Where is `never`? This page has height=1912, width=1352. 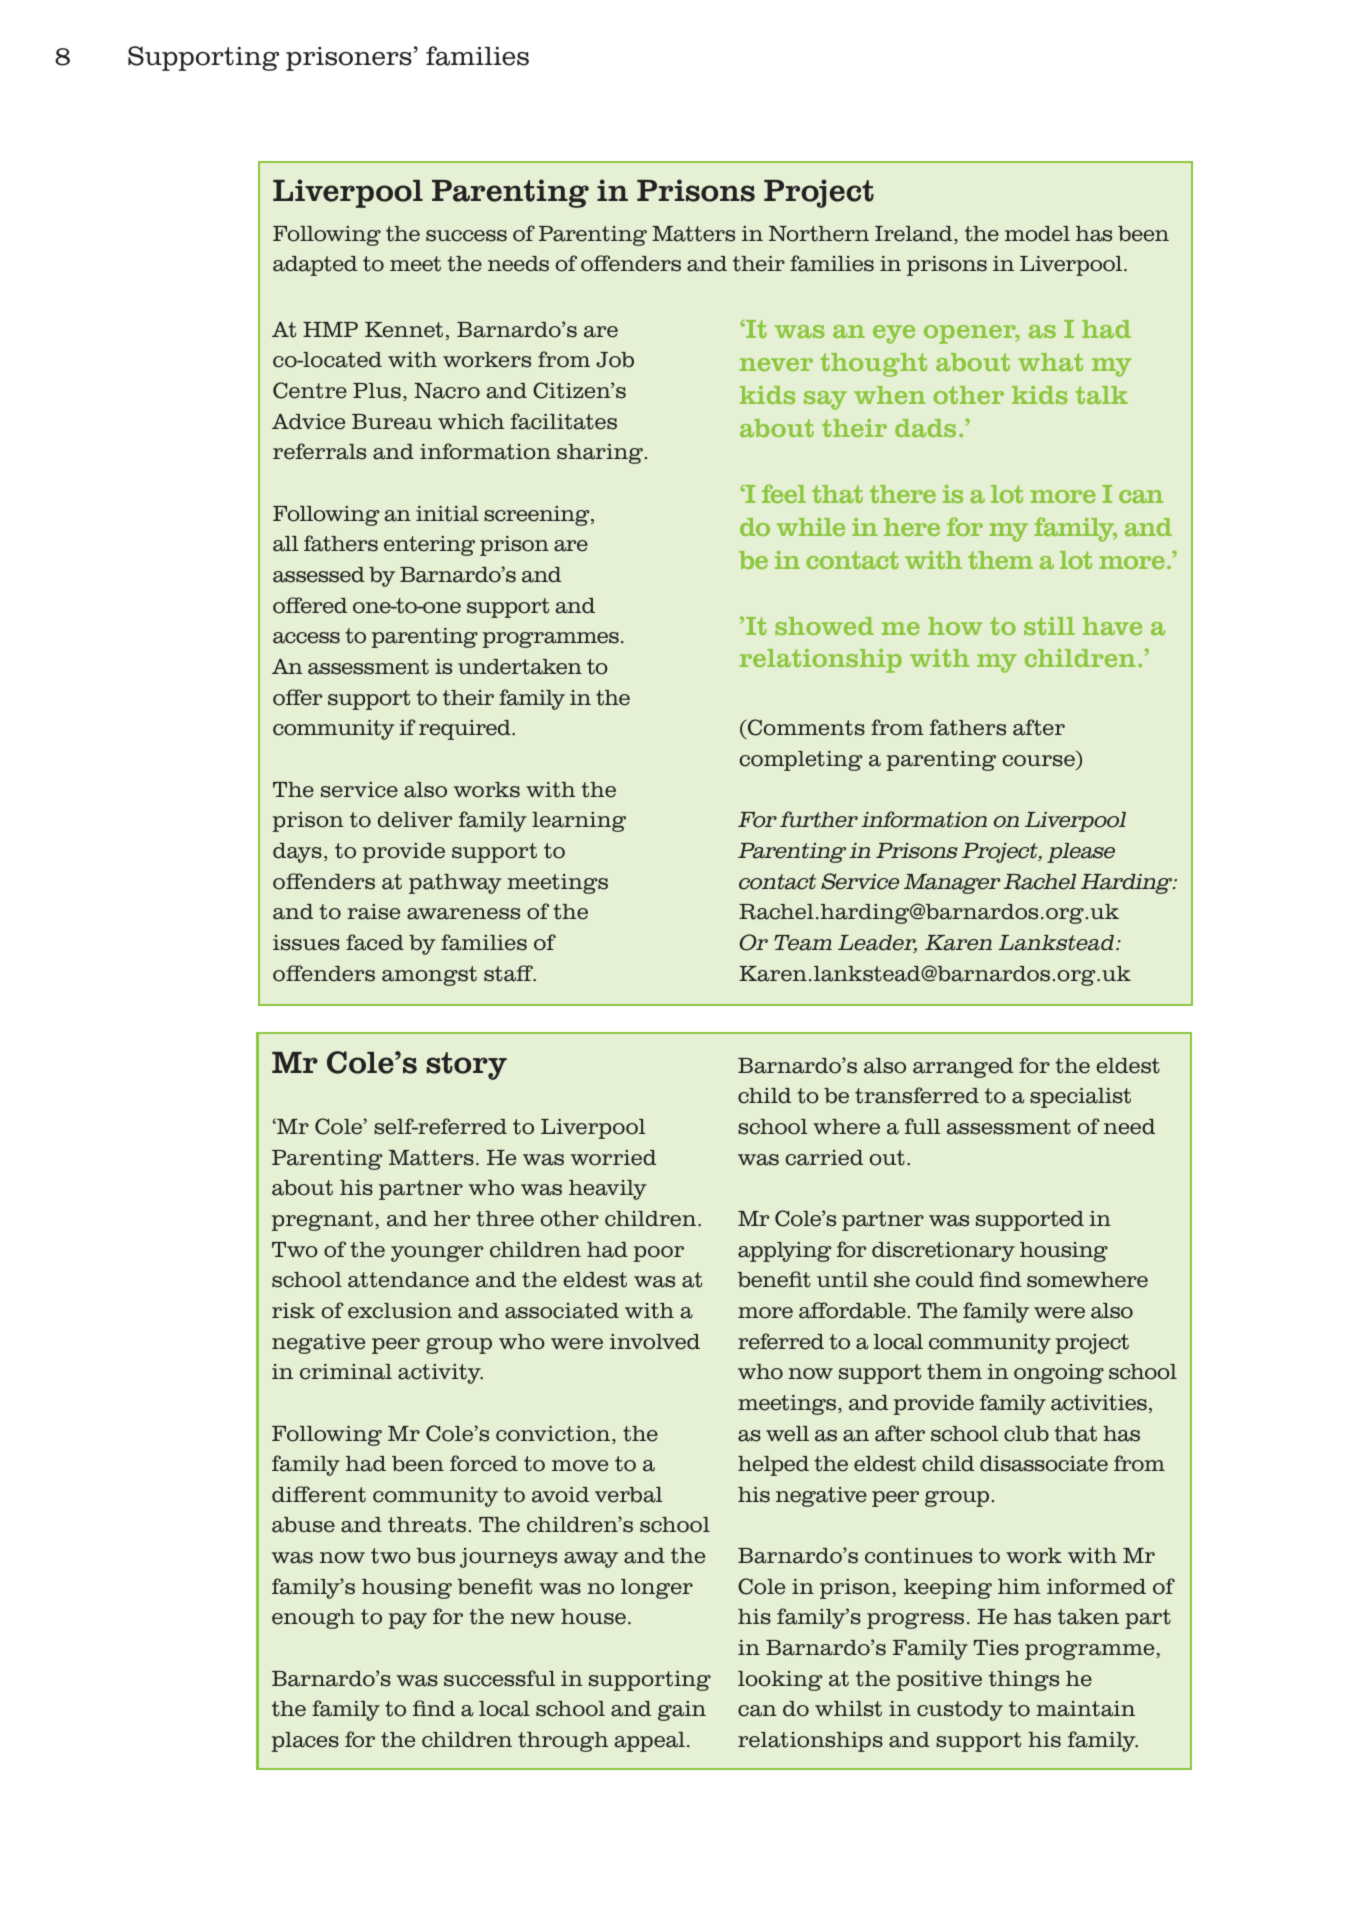 never is located at coordinates (776, 364).
